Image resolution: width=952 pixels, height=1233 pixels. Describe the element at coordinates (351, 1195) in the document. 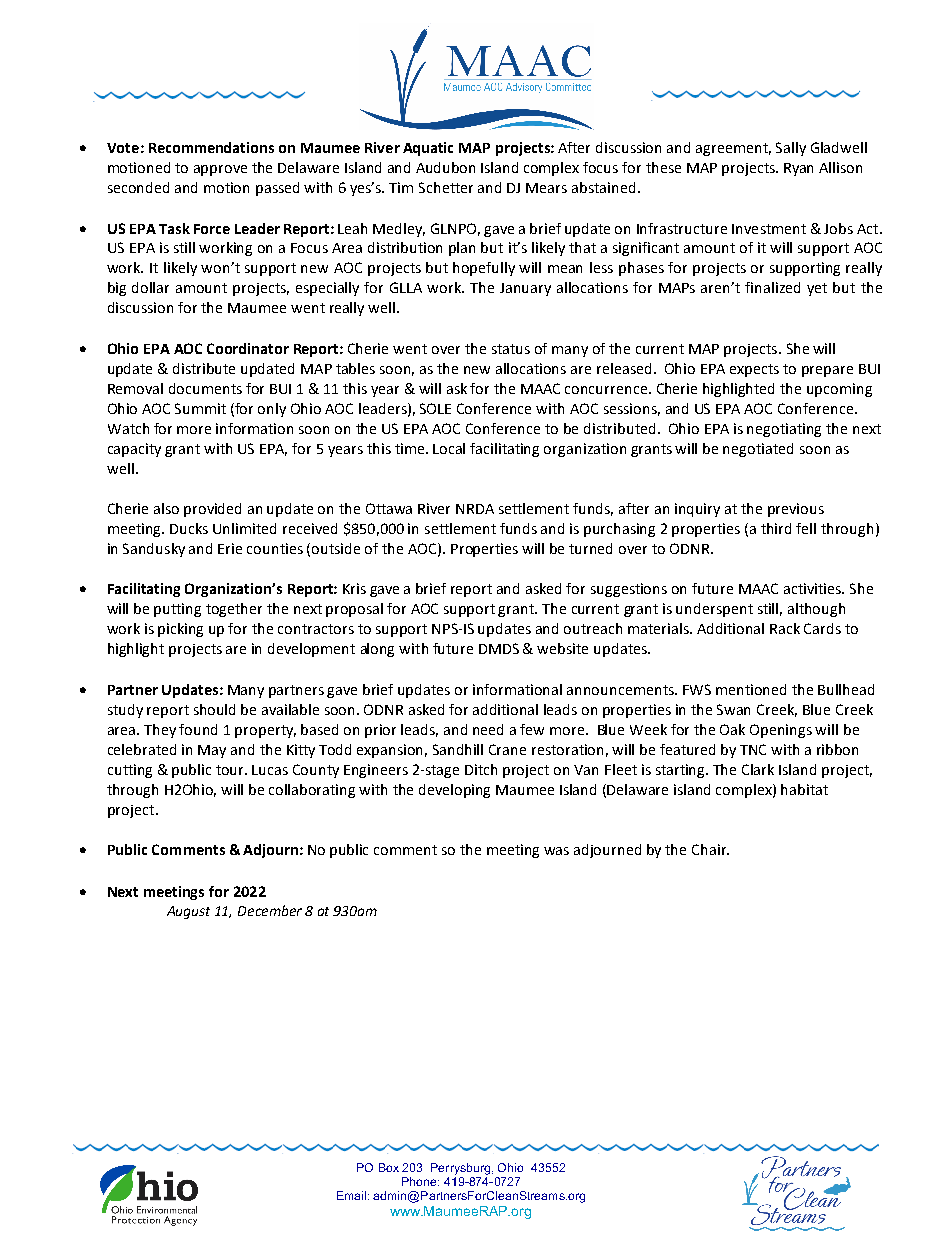

I see `Email` at that location.
